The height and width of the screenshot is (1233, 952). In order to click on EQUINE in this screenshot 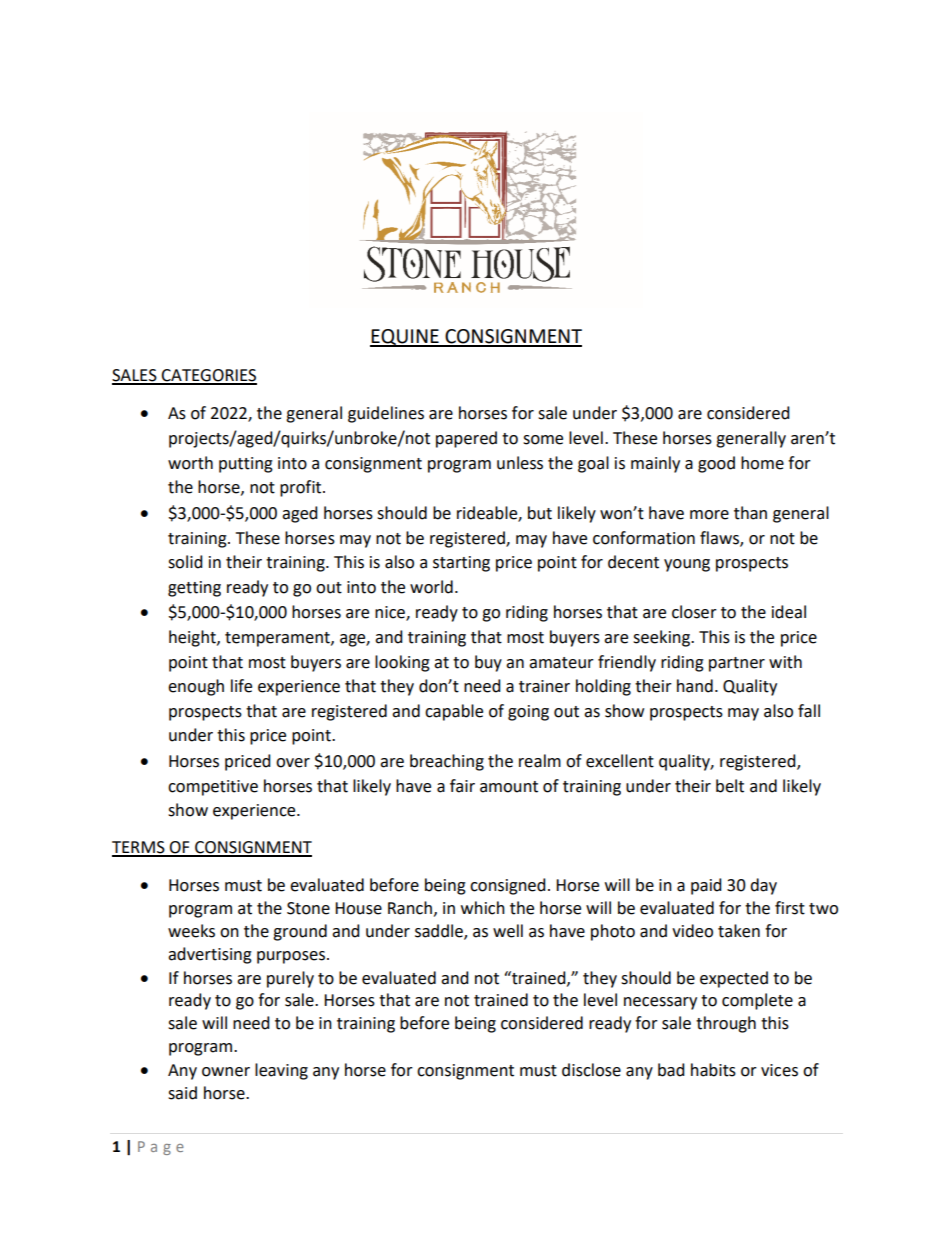, I will do `click(405, 338)`.
